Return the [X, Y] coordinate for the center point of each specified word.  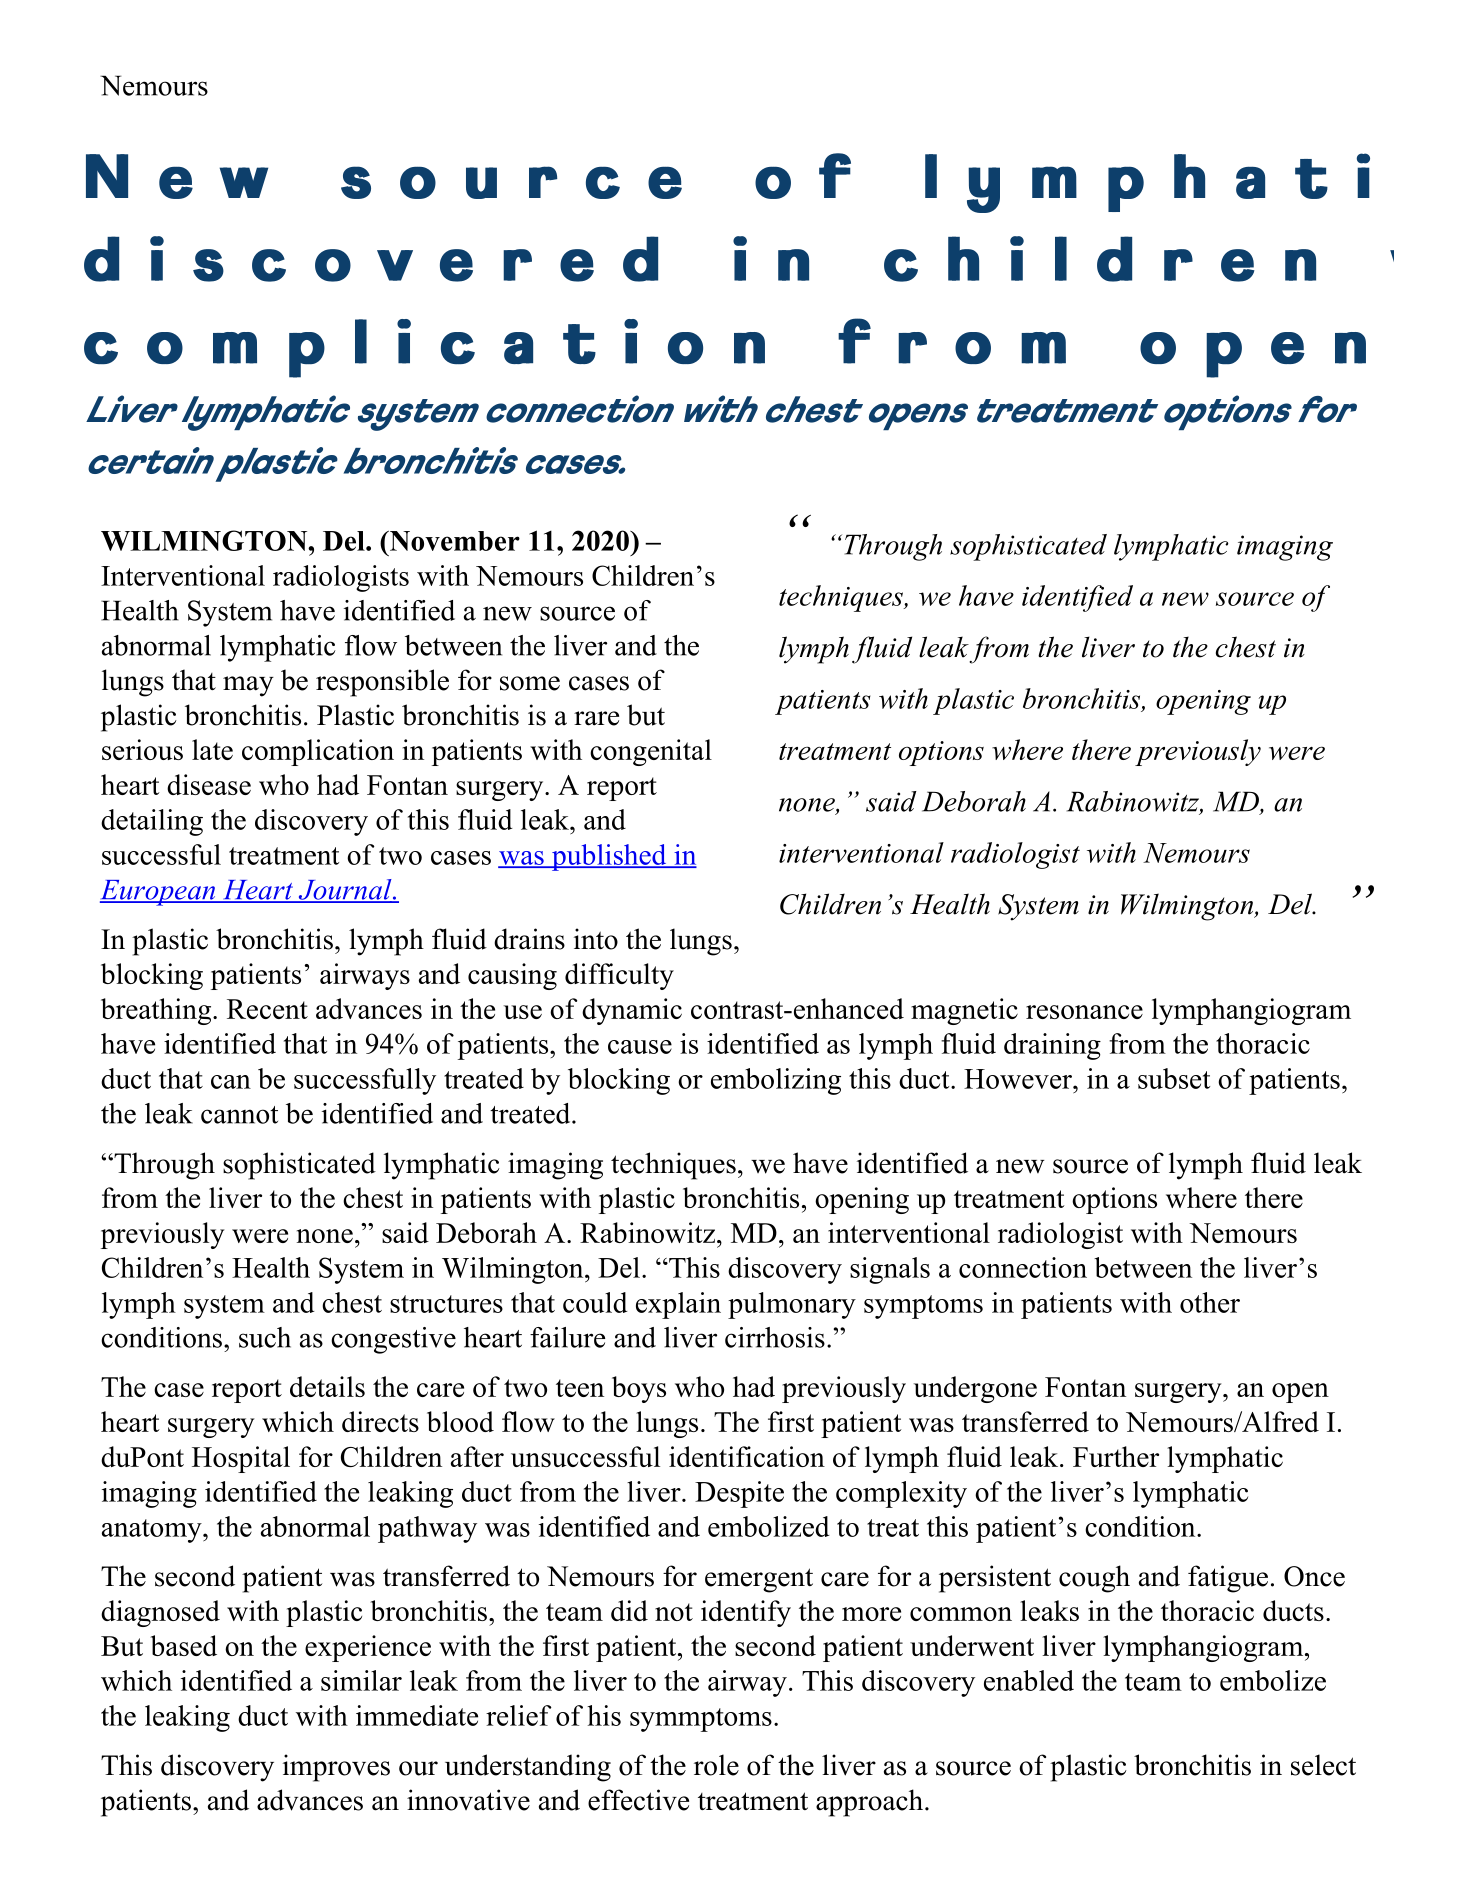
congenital [651, 752]
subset [1174, 1078]
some [530, 683]
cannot [239, 1115]
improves [336, 1768]
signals [890, 1270]
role [716, 1765]
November [453, 541]
